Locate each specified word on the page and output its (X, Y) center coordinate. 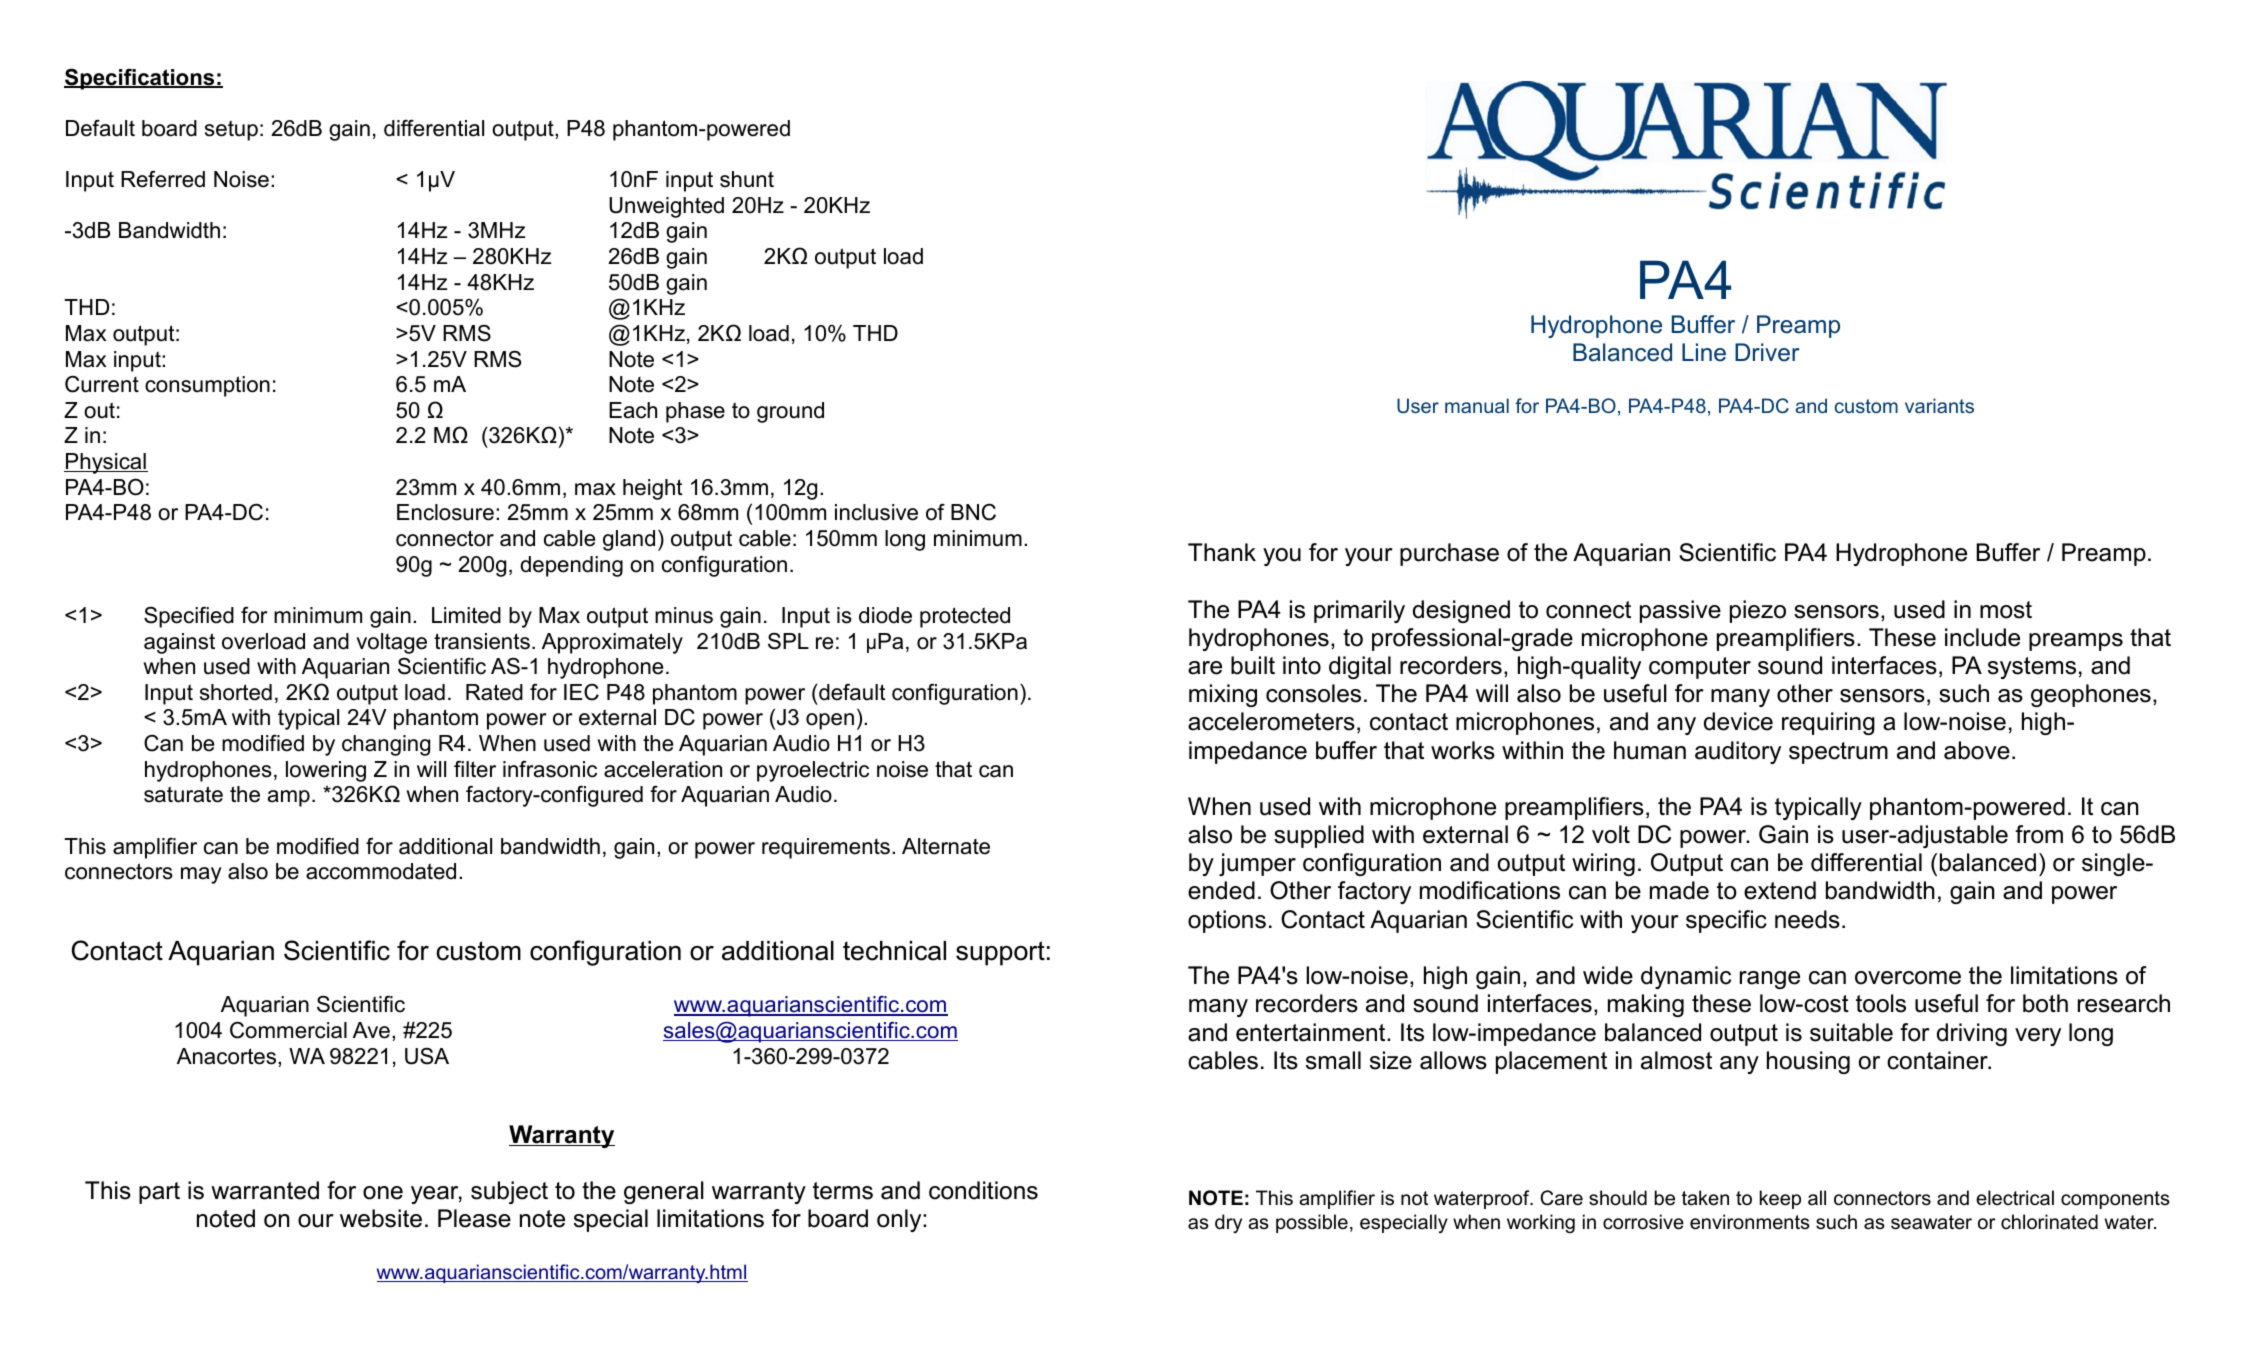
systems (2032, 668)
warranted (265, 1190)
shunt (747, 179)
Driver (1767, 352)
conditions (983, 1190)
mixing (1223, 695)
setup (231, 130)
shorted (236, 692)
